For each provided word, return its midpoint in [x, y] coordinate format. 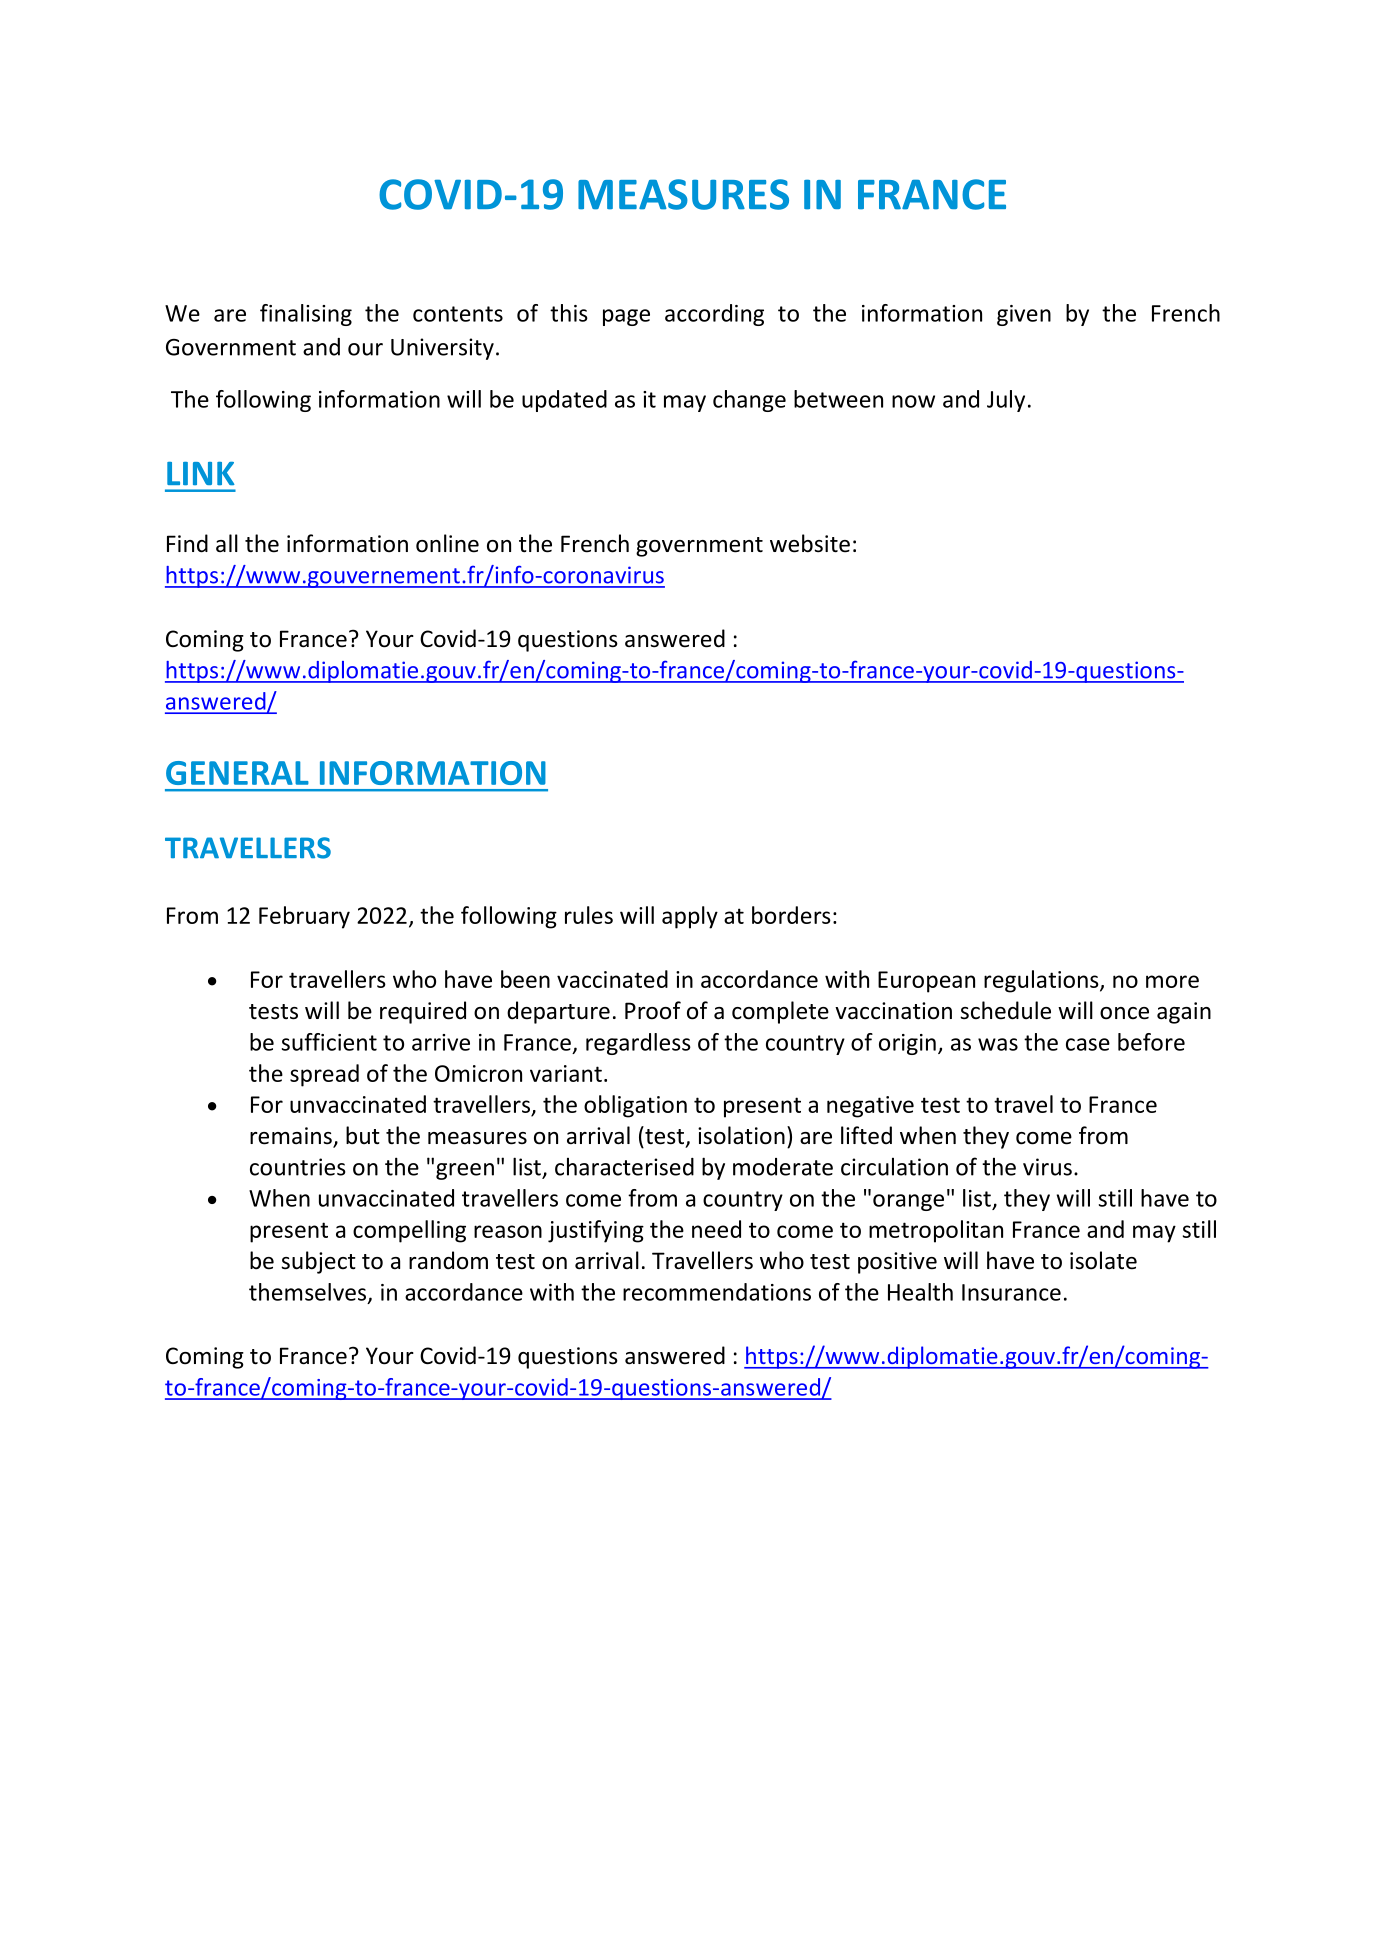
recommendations [717, 1292]
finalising [306, 315]
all [227, 543]
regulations [1042, 981]
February [304, 917]
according [714, 315]
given [1024, 315]
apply [690, 917]
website [810, 543]
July [1006, 401]
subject [318, 1262]
